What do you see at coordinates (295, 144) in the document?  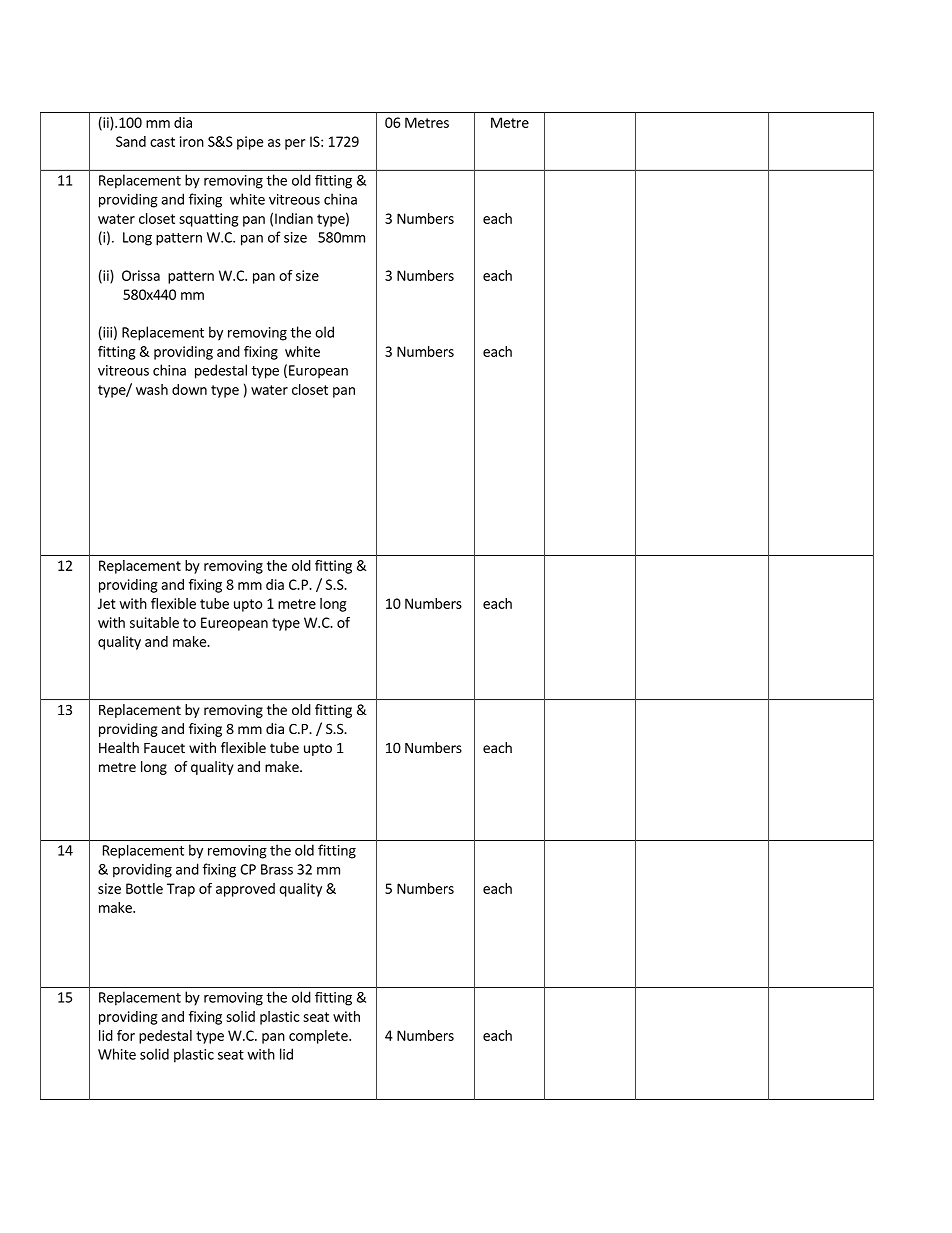 I see `per` at bounding box center [295, 144].
